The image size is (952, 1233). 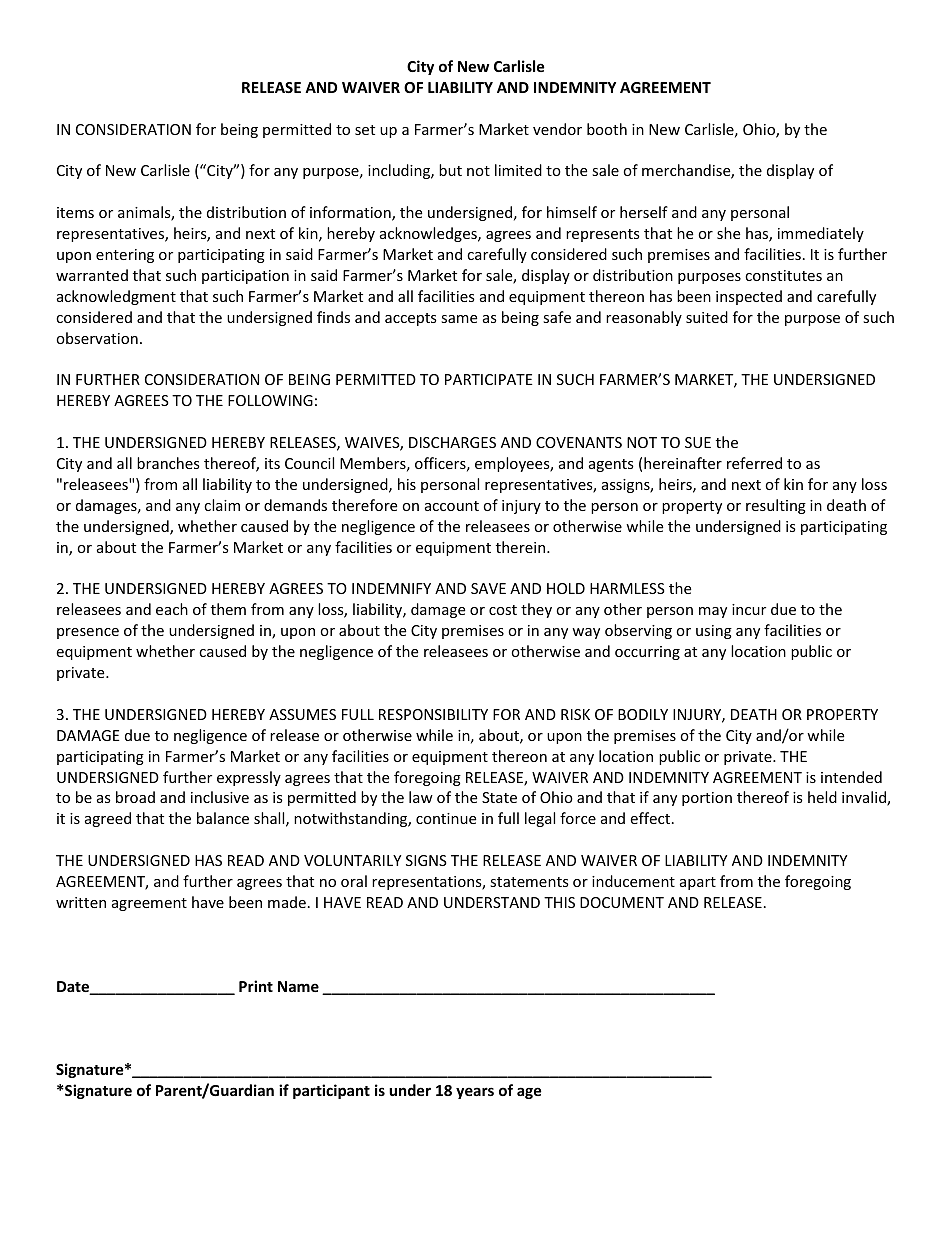 What do you see at coordinates (256, 986) in the screenshot?
I see `Print` at bounding box center [256, 986].
